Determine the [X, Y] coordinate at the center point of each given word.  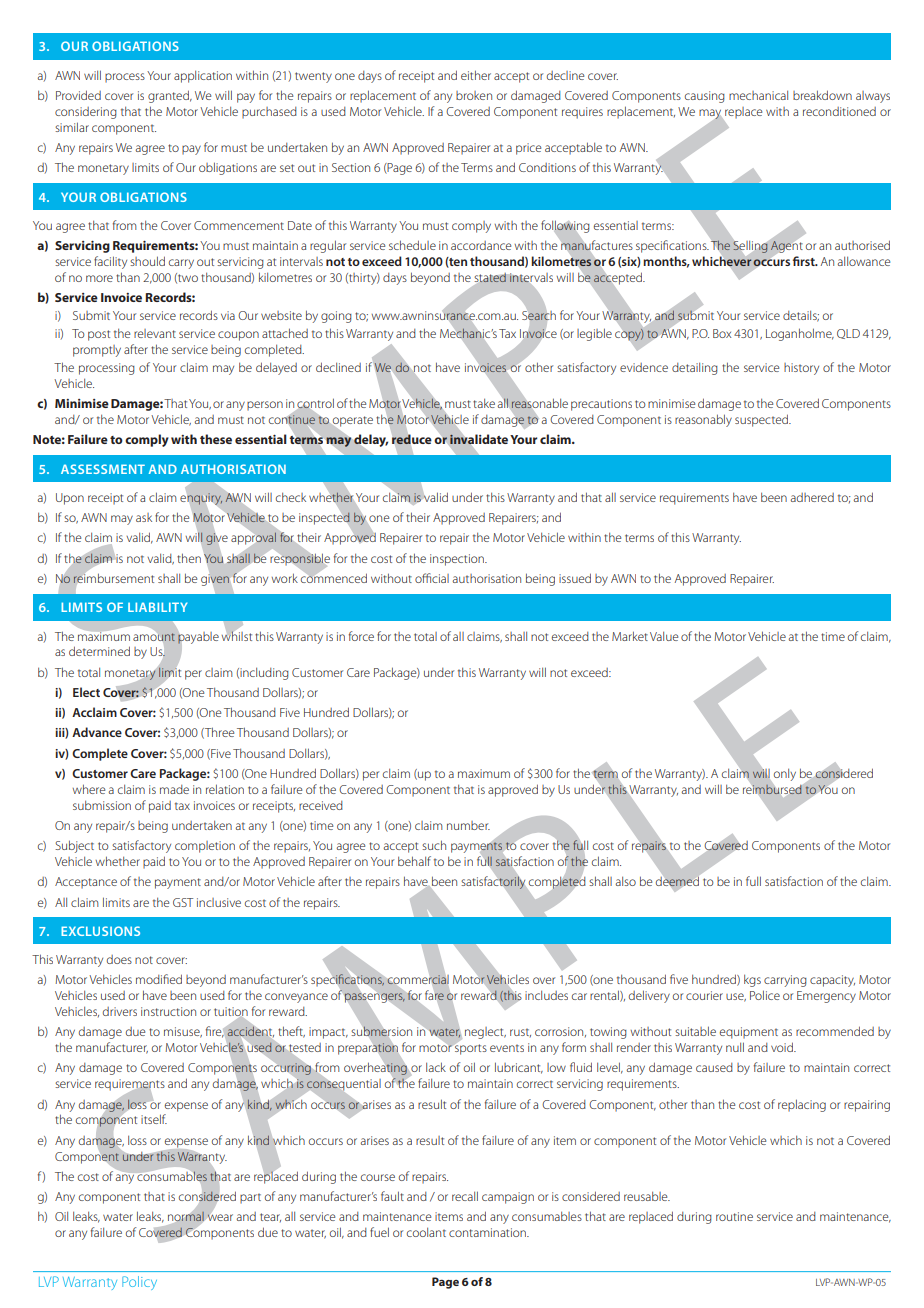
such [434, 845]
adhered [812, 497]
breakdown [822, 95]
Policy [139, 1283]
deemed [677, 882]
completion [205, 847]
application [203, 76]
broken [474, 95]
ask [144, 517]
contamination [488, 1232]
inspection [458, 560]
